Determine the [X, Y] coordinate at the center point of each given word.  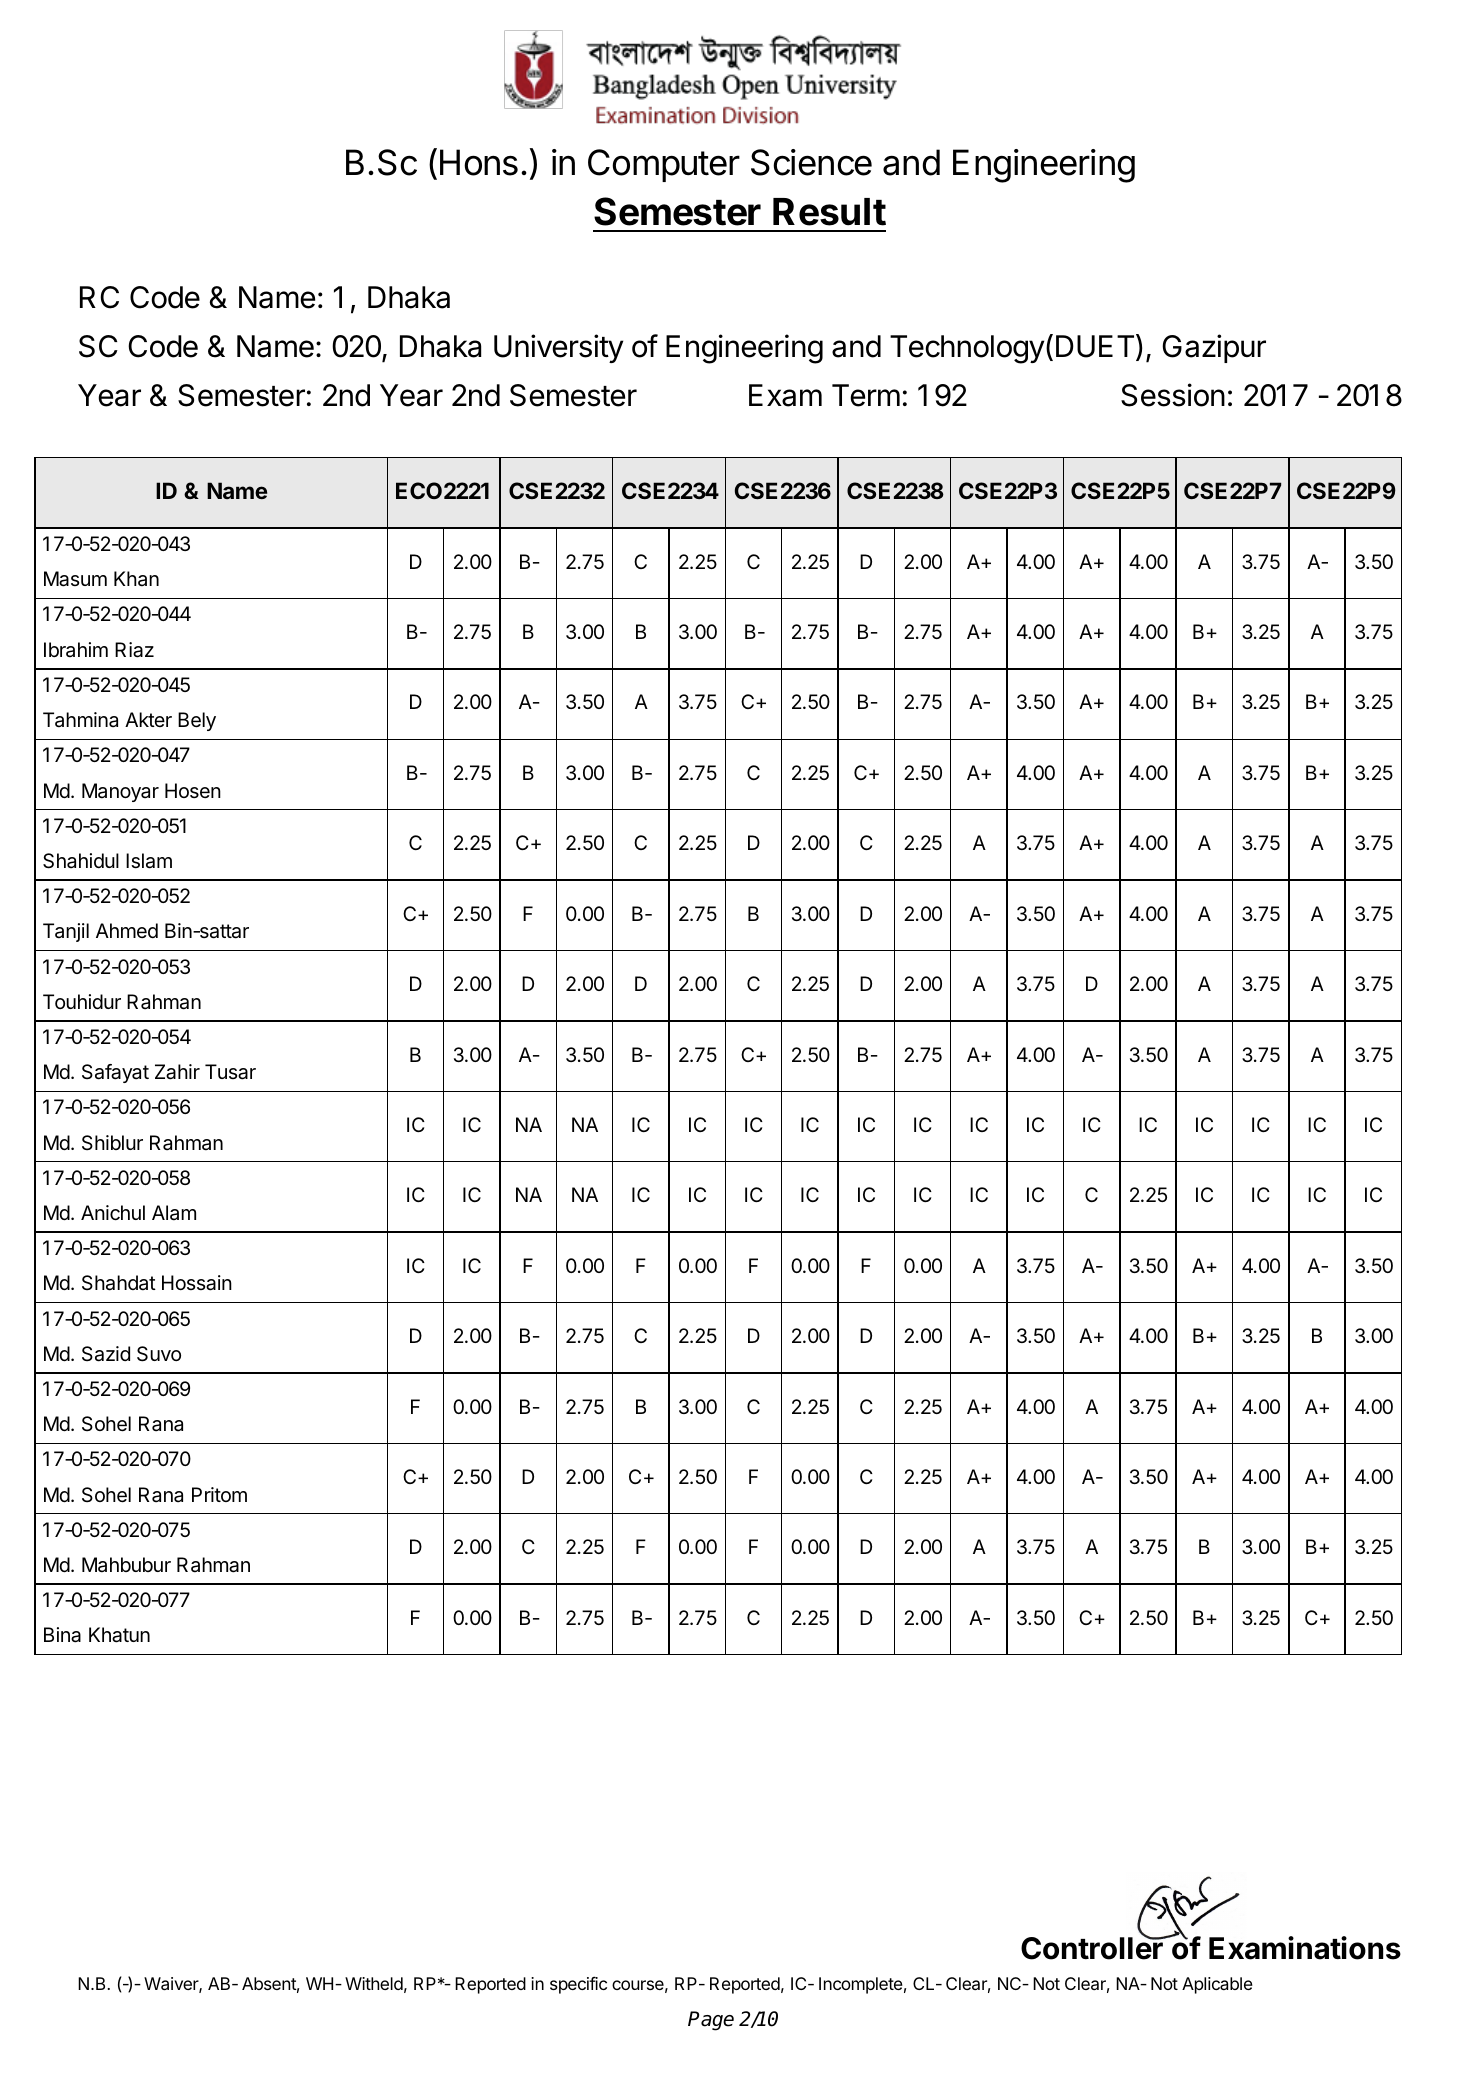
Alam [174, 1213]
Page [711, 2021]
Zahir [177, 1072]
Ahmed [127, 930]
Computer [664, 165]
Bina [62, 1635]
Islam [149, 861]
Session [1173, 395]
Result [829, 212]
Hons [479, 162]
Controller [1093, 1947]
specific [578, 1985]
